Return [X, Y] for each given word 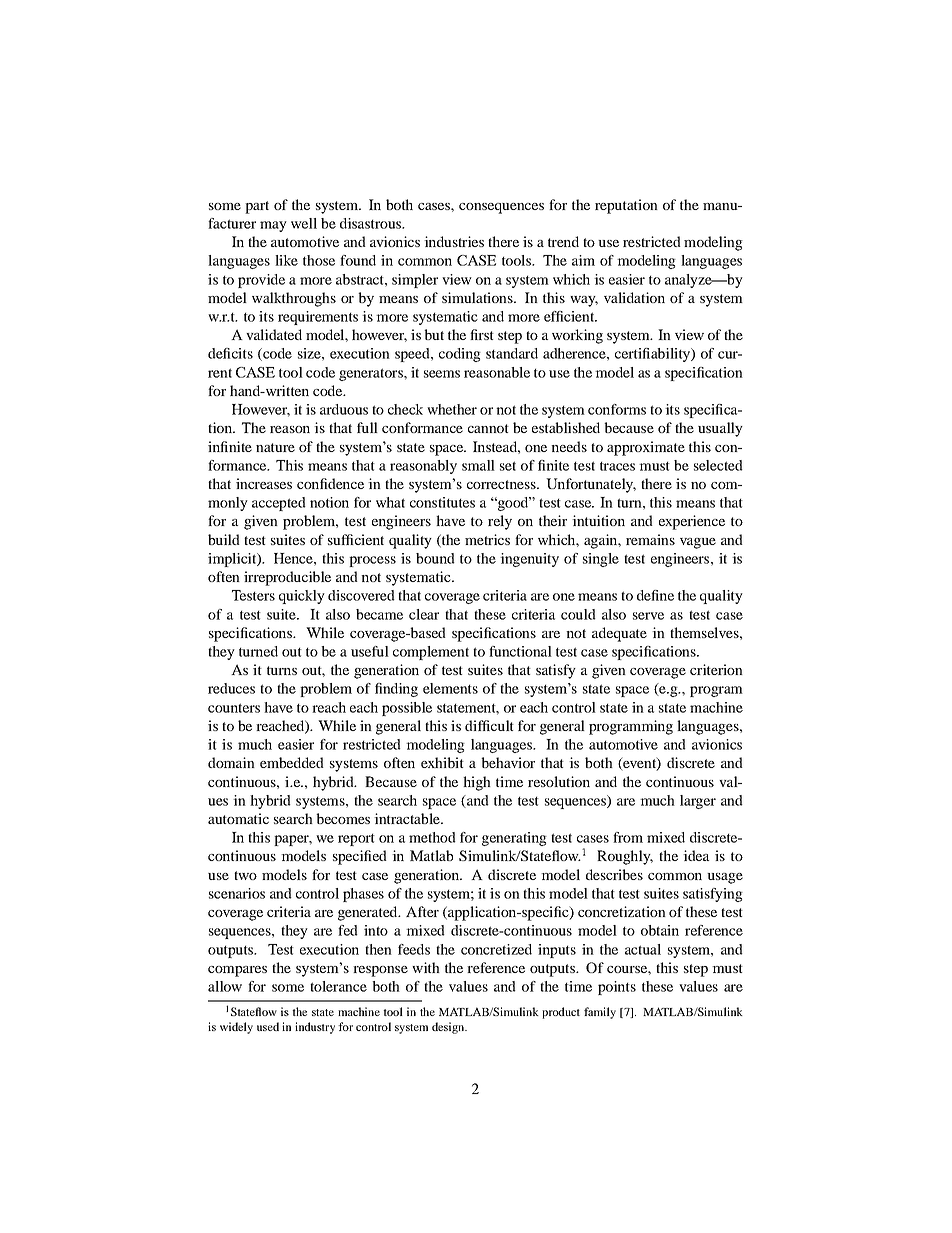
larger [698, 802]
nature [275, 447]
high [477, 783]
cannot [488, 428]
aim [583, 260]
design [449, 1028]
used [268, 1026]
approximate [646, 448]
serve [648, 616]
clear [424, 614]
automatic [238, 818]
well [304, 223]
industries [454, 241]
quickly [302, 597]
